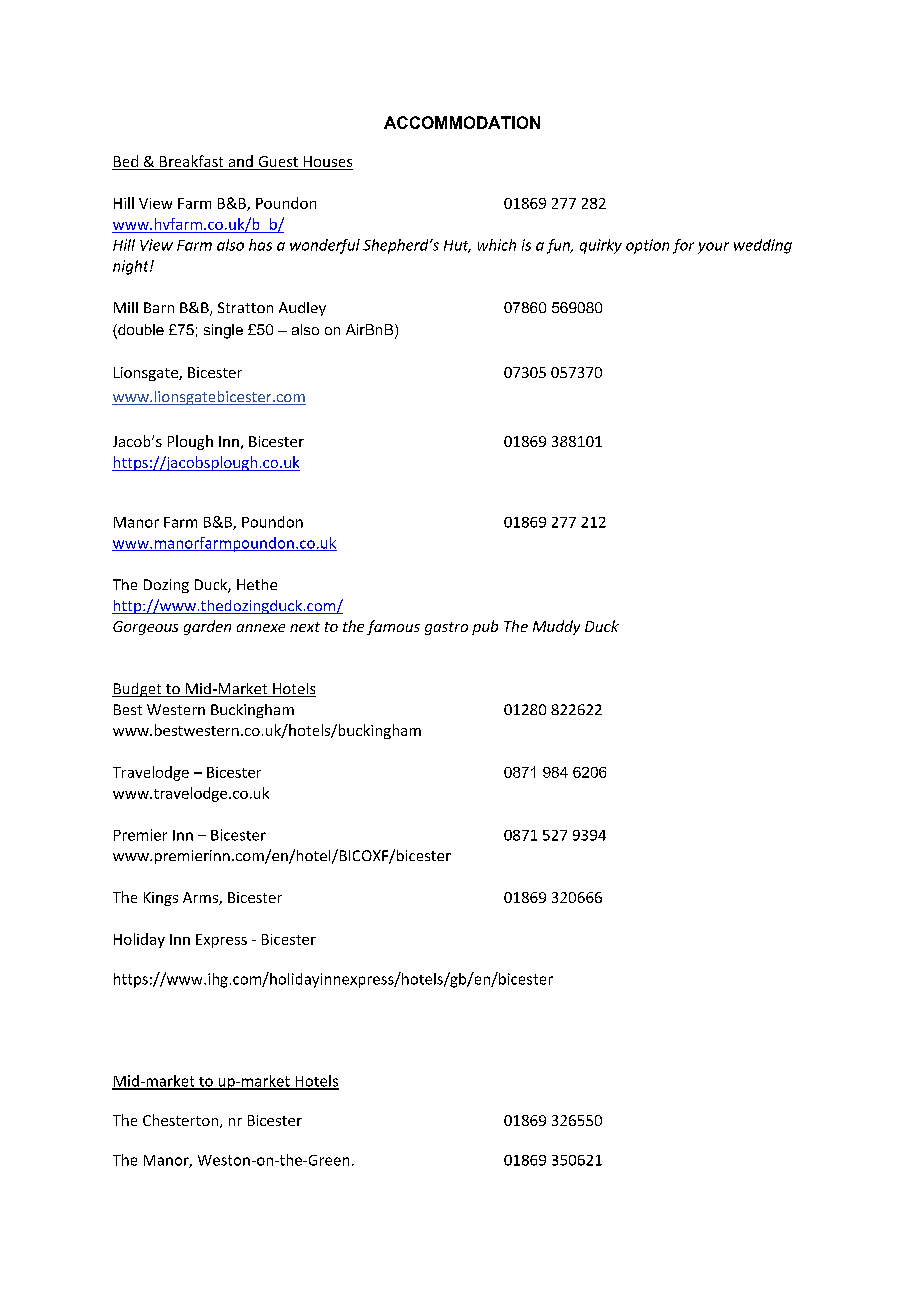 The image size is (924, 1308). Describe the element at coordinates (393, 627) in the screenshot. I see `famous` at that location.
